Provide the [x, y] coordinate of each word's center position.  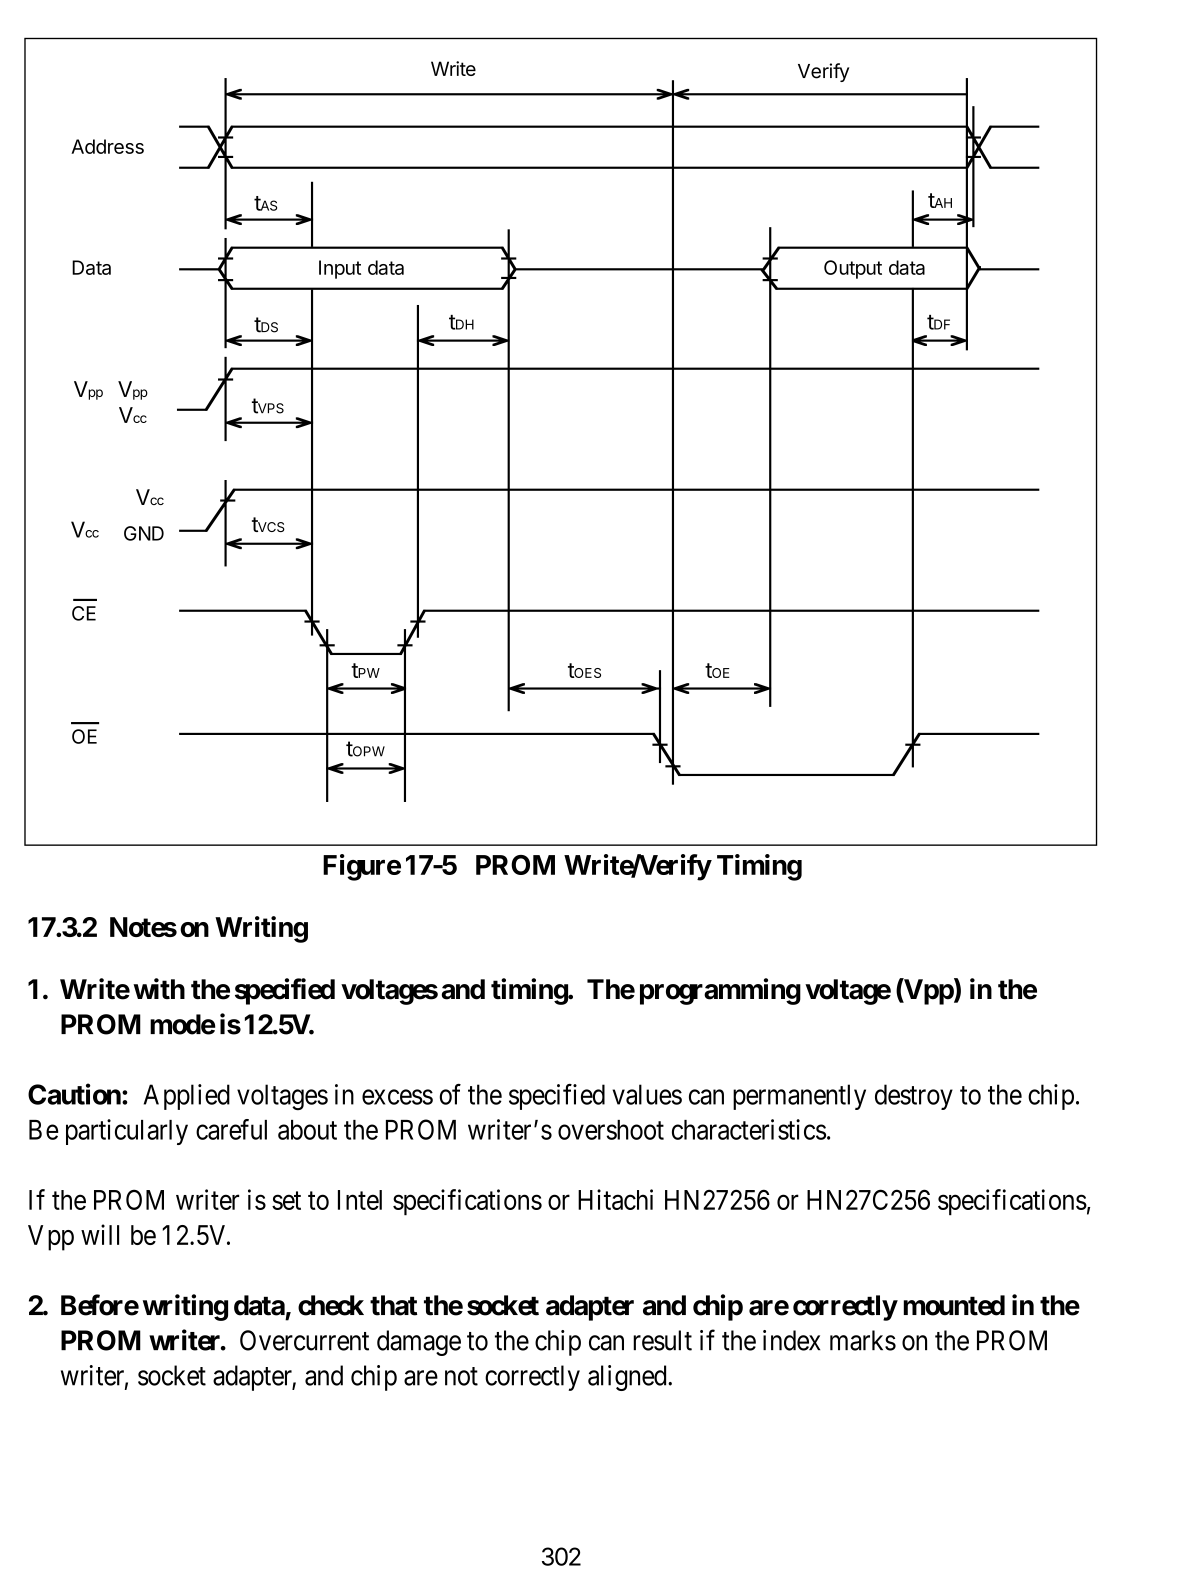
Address [107, 146]
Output [853, 269]
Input [340, 269]
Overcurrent [304, 1340]
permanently [799, 1097]
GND [144, 533]
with [159, 988]
